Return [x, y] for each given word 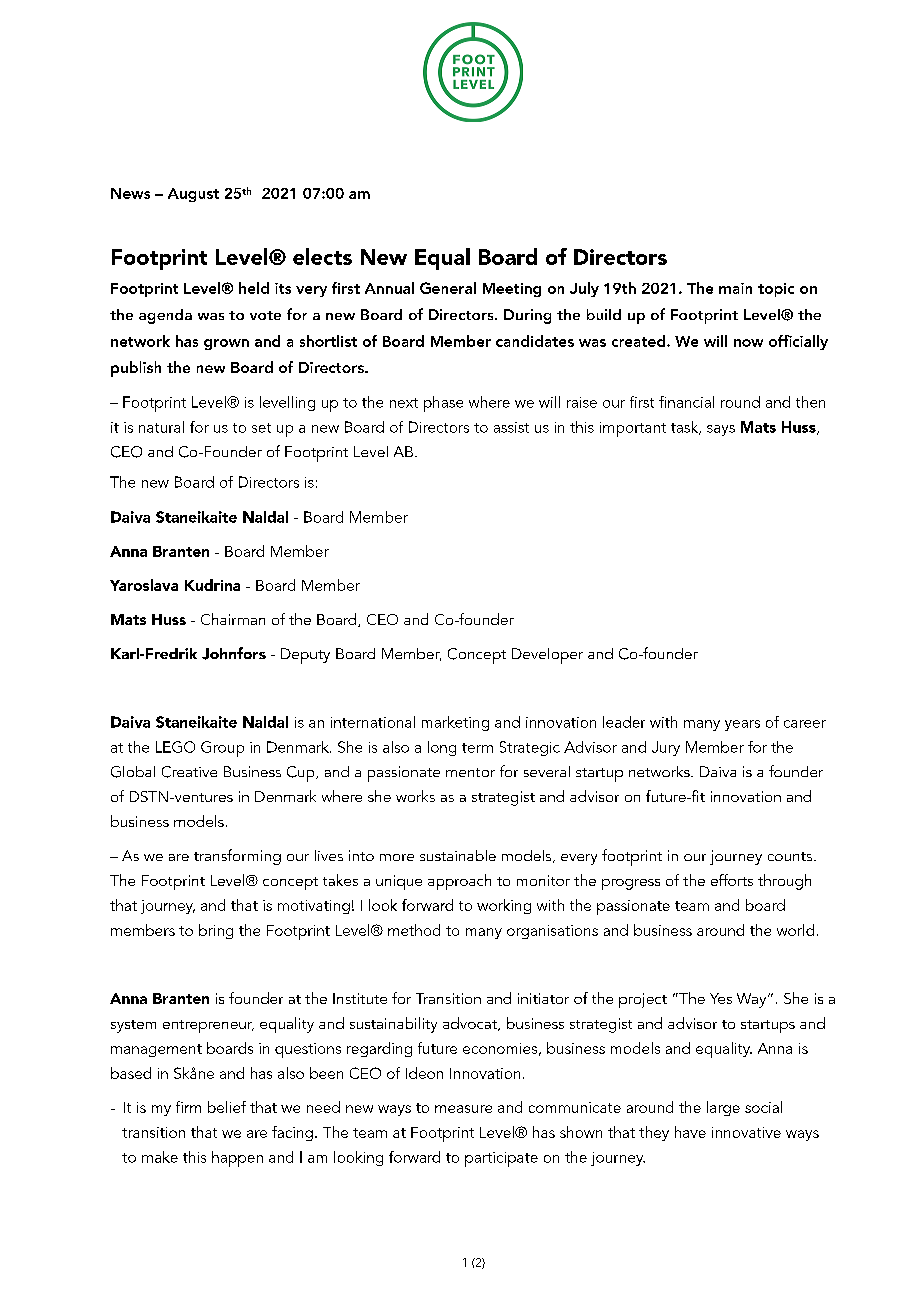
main [735, 288]
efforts [732, 880]
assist [511, 427]
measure [463, 1109]
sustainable [458, 855]
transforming [237, 857]
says [721, 430]
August [193, 195]
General [448, 288]
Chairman [233, 619]
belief [227, 1107]
